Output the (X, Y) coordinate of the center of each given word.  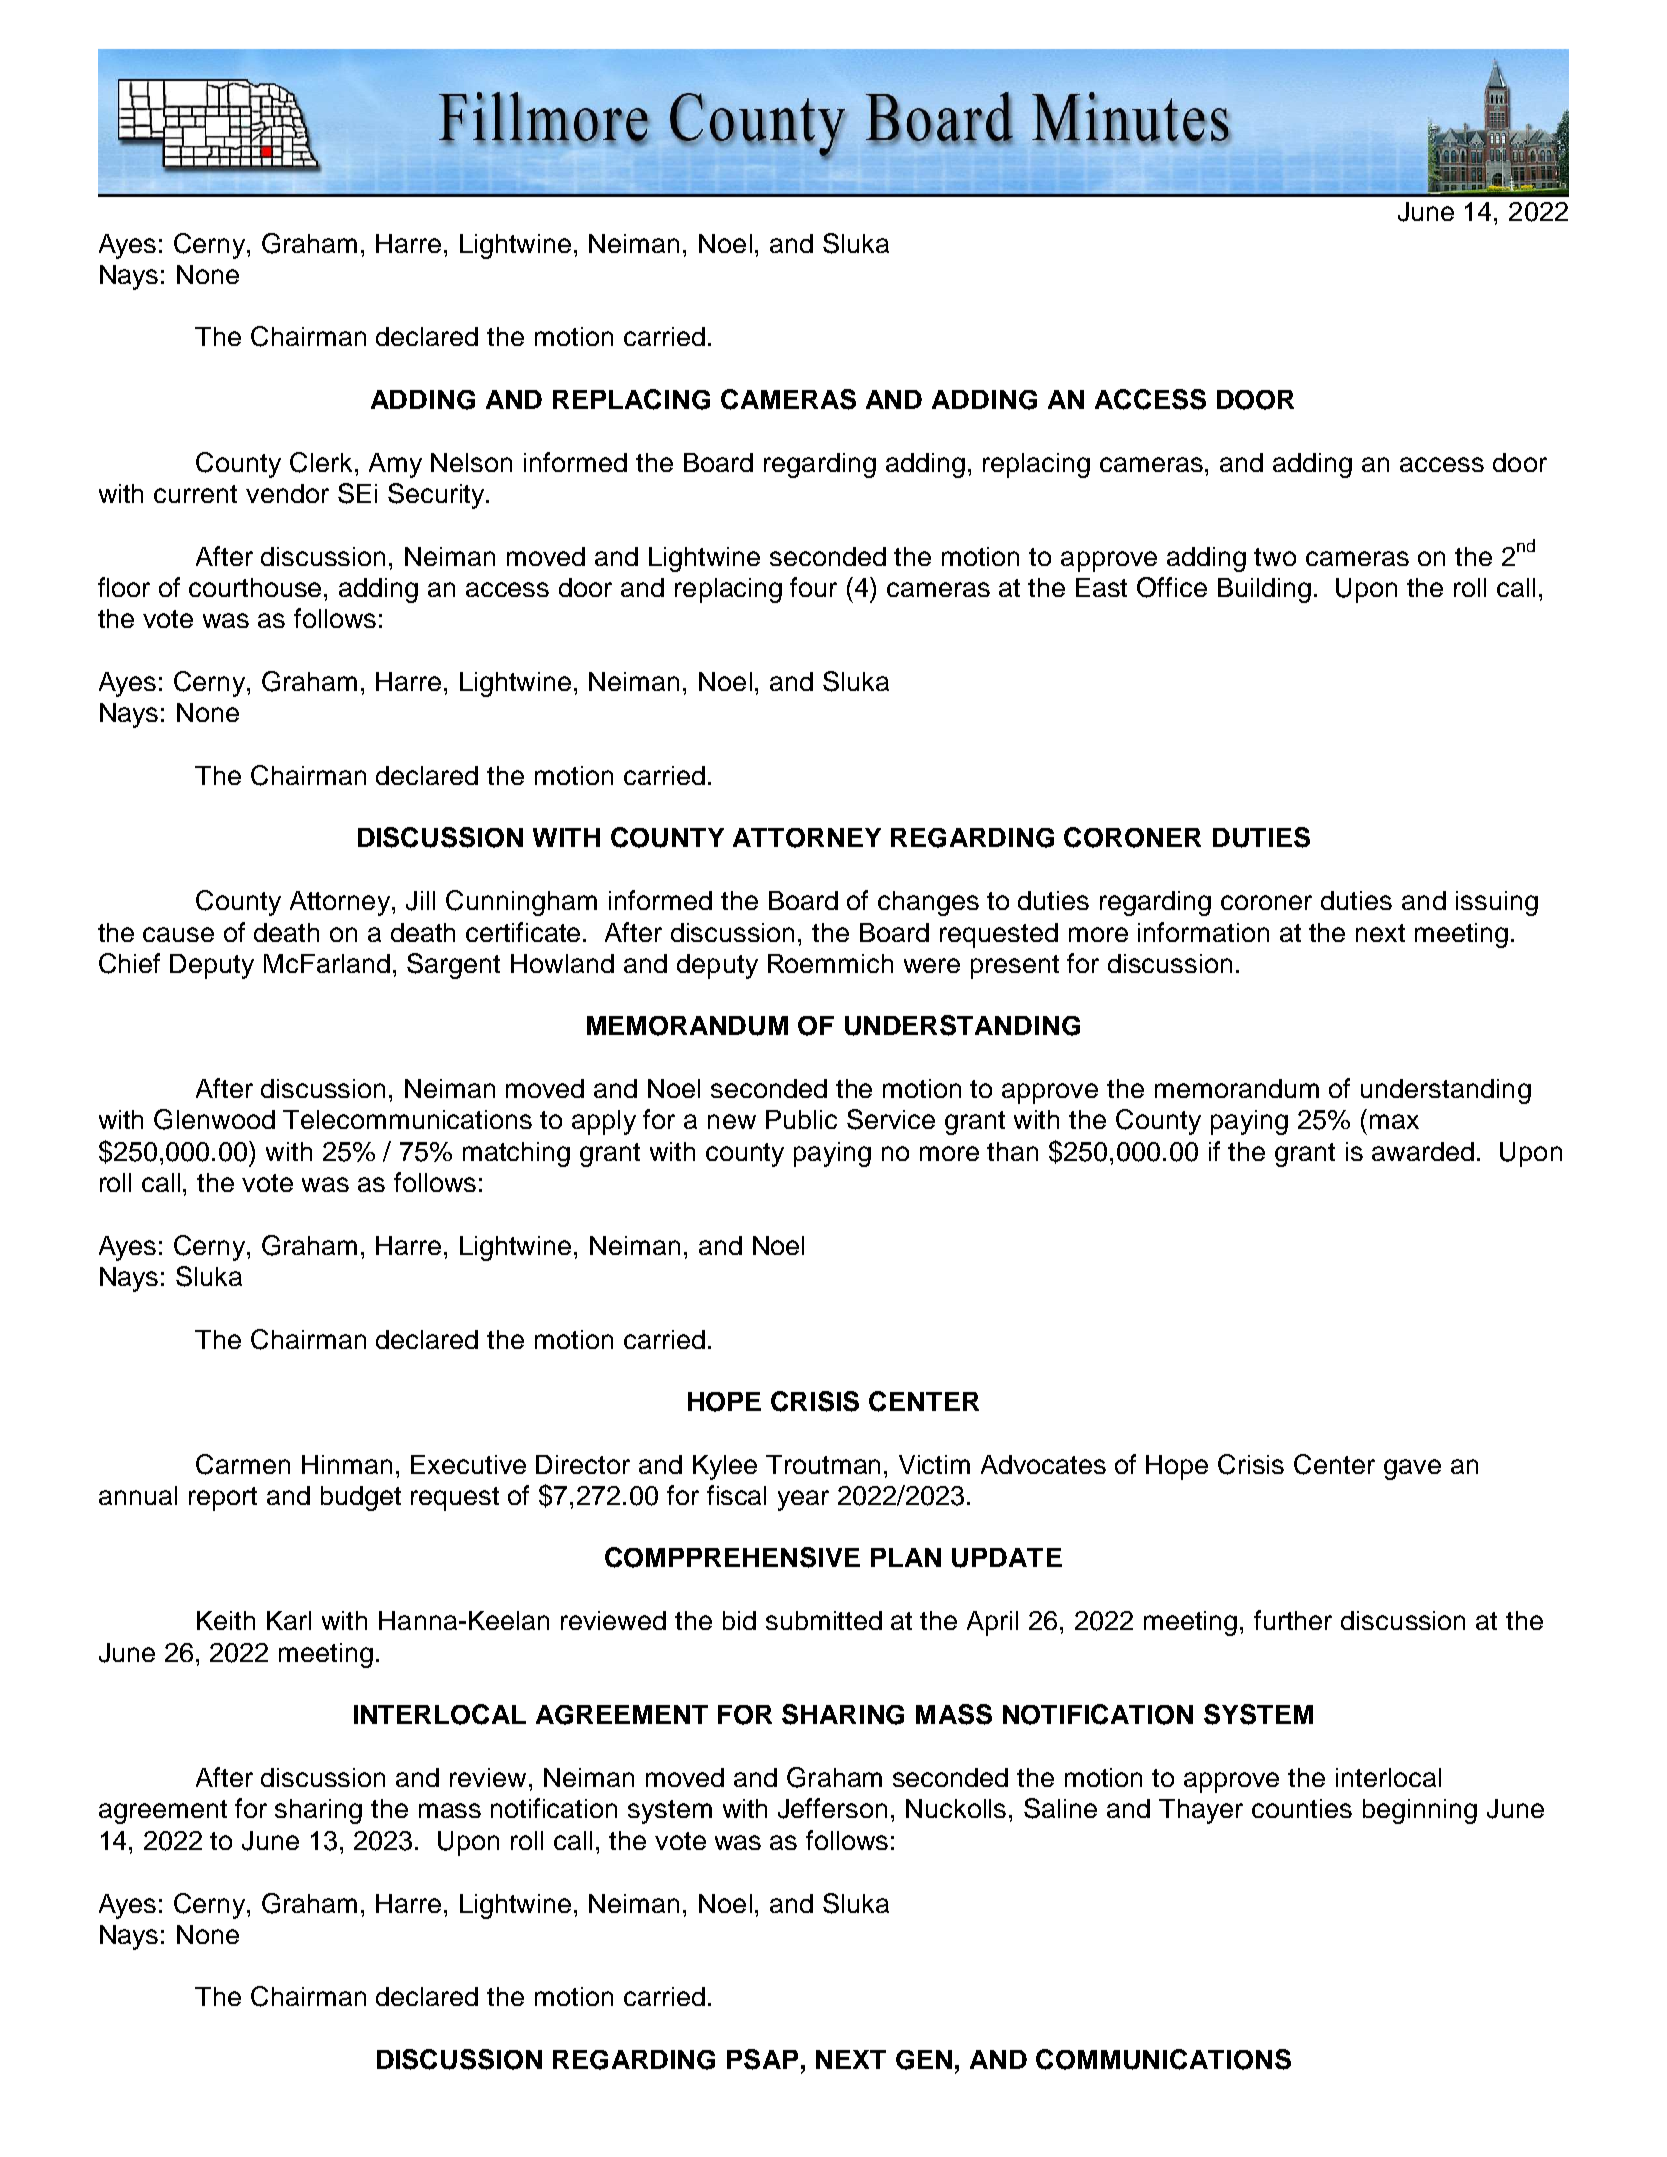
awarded (1423, 1151)
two (1275, 557)
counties (1302, 1808)
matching (516, 1154)
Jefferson (832, 1808)
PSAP (762, 2059)
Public (801, 1119)
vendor (287, 493)
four (813, 587)
